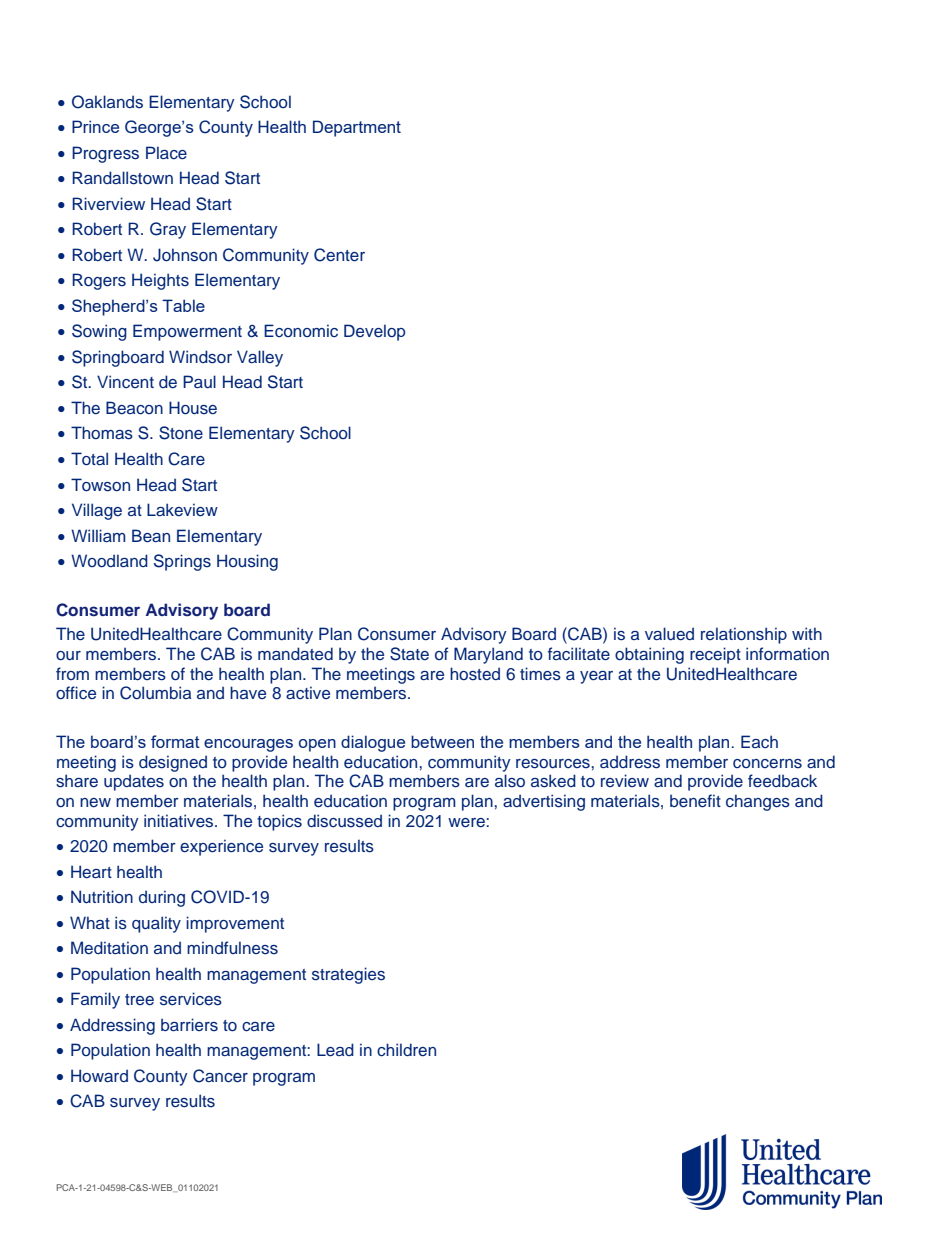  I want to click on between, so click(442, 741).
